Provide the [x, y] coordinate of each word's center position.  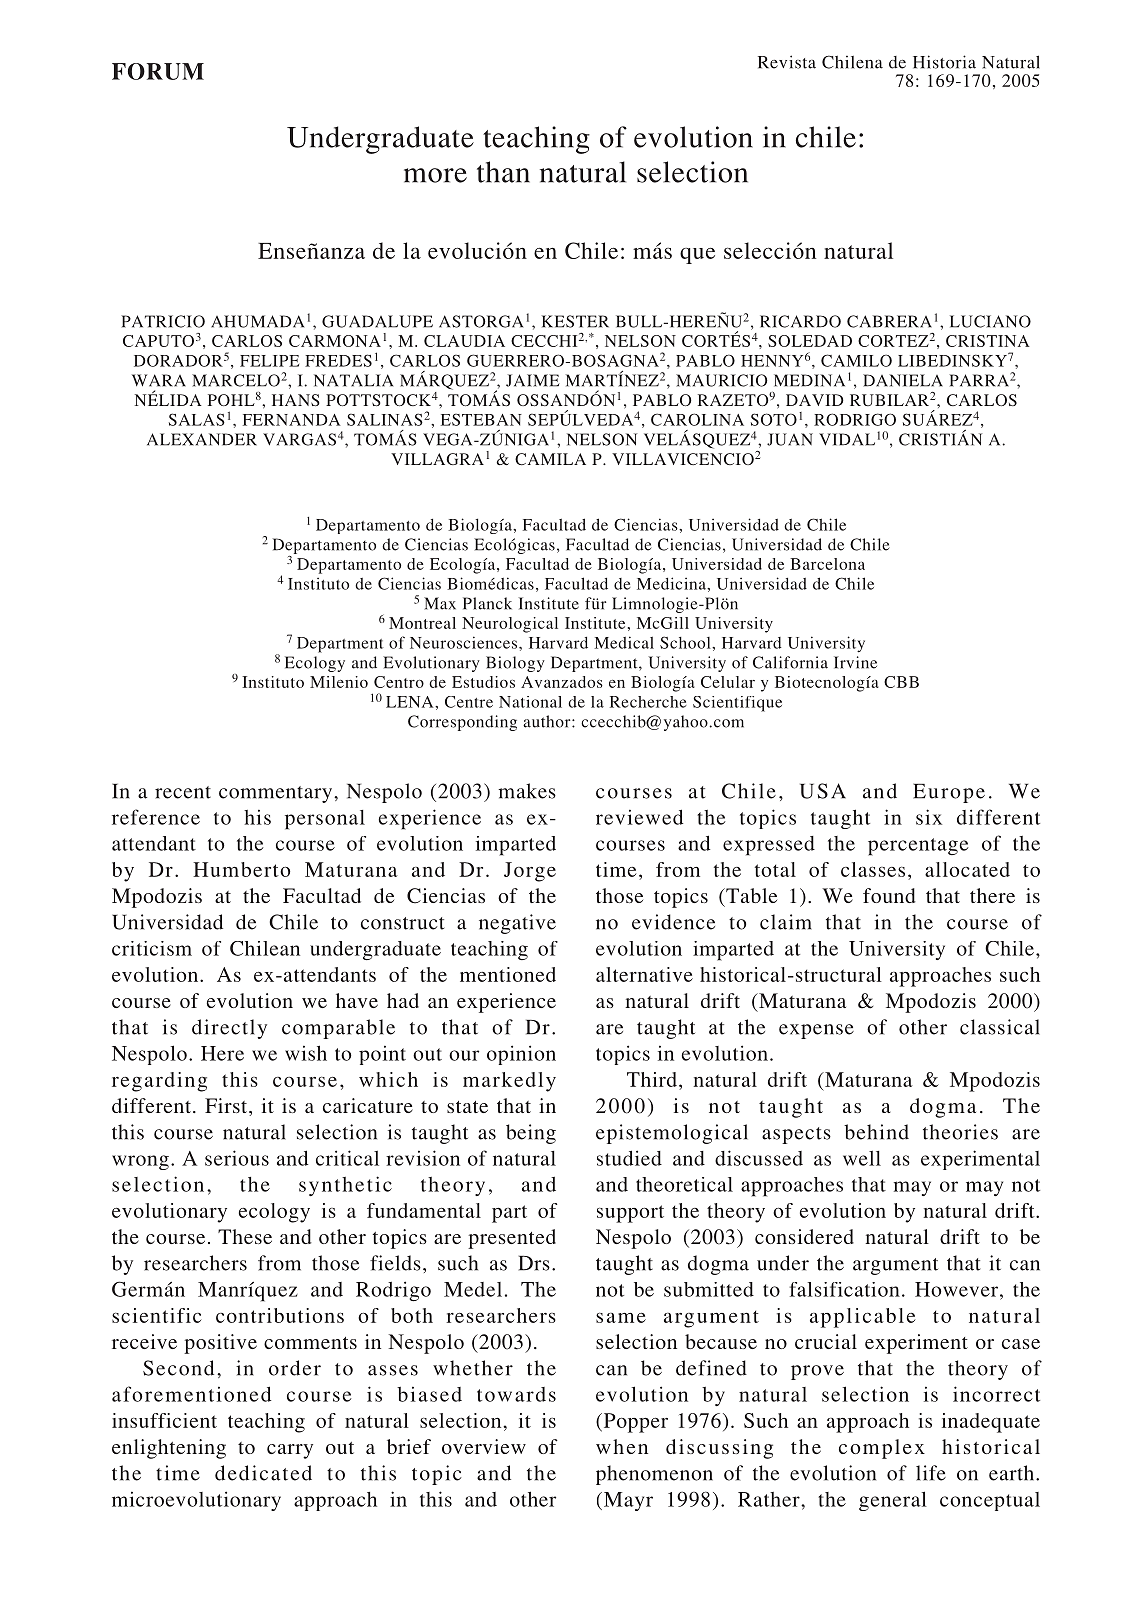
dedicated [263, 1473]
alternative [644, 974]
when [622, 1446]
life [931, 1473]
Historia [944, 62]
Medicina [672, 583]
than [503, 172]
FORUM [158, 71]
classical [1000, 1027]
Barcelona [827, 564]
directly [229, 1029]
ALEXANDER [202, 439]
